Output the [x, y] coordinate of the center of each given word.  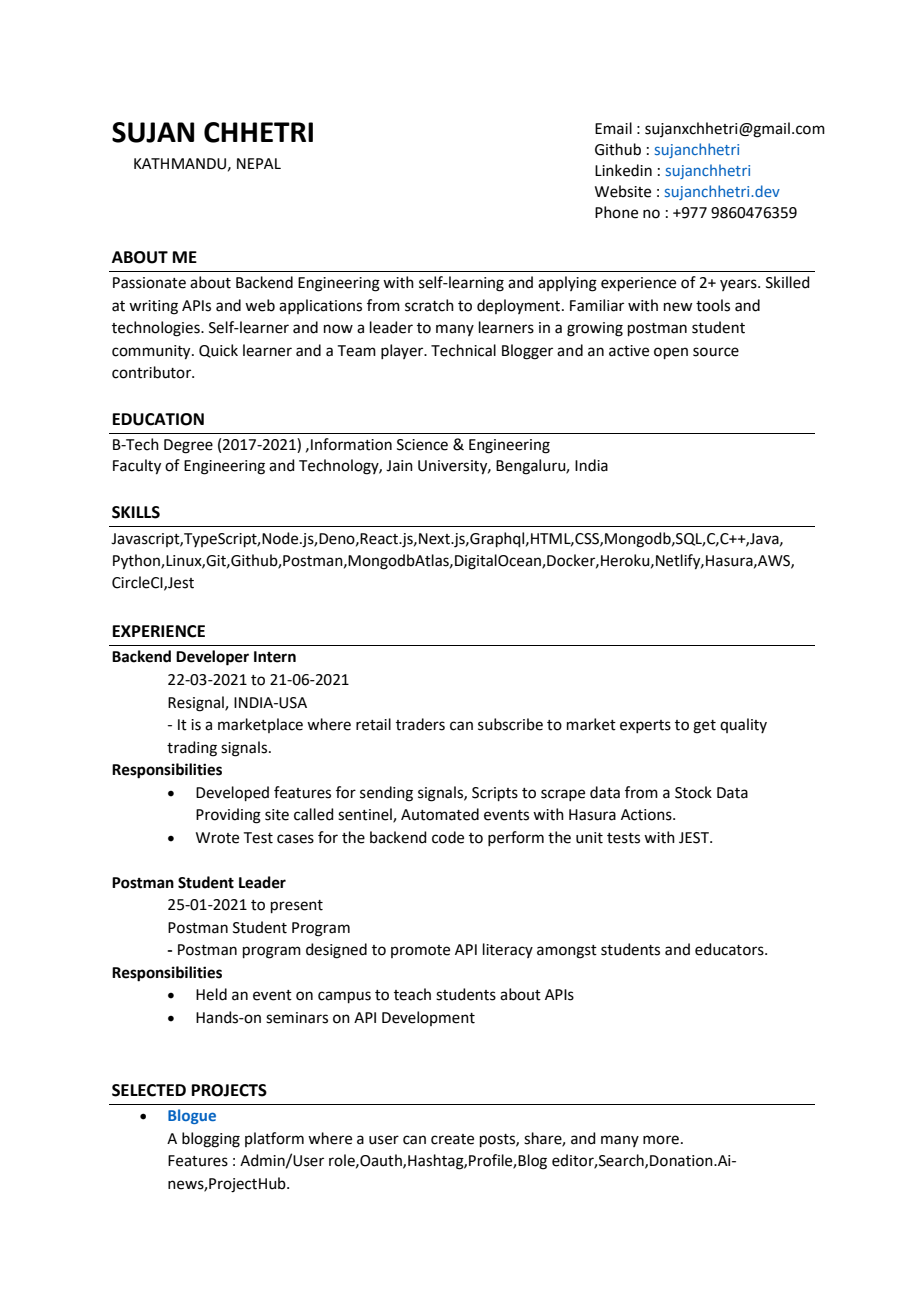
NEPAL [259, 163]
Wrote [217, 838]
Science [422, 445]
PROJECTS [229, 1090]
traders [420, 724]
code [448, 837]
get [704, 727]
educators [730, 949]
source [716, 352]
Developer [212, 658]
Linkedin [623, 170]
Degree [188, 446]
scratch [429, 305]
